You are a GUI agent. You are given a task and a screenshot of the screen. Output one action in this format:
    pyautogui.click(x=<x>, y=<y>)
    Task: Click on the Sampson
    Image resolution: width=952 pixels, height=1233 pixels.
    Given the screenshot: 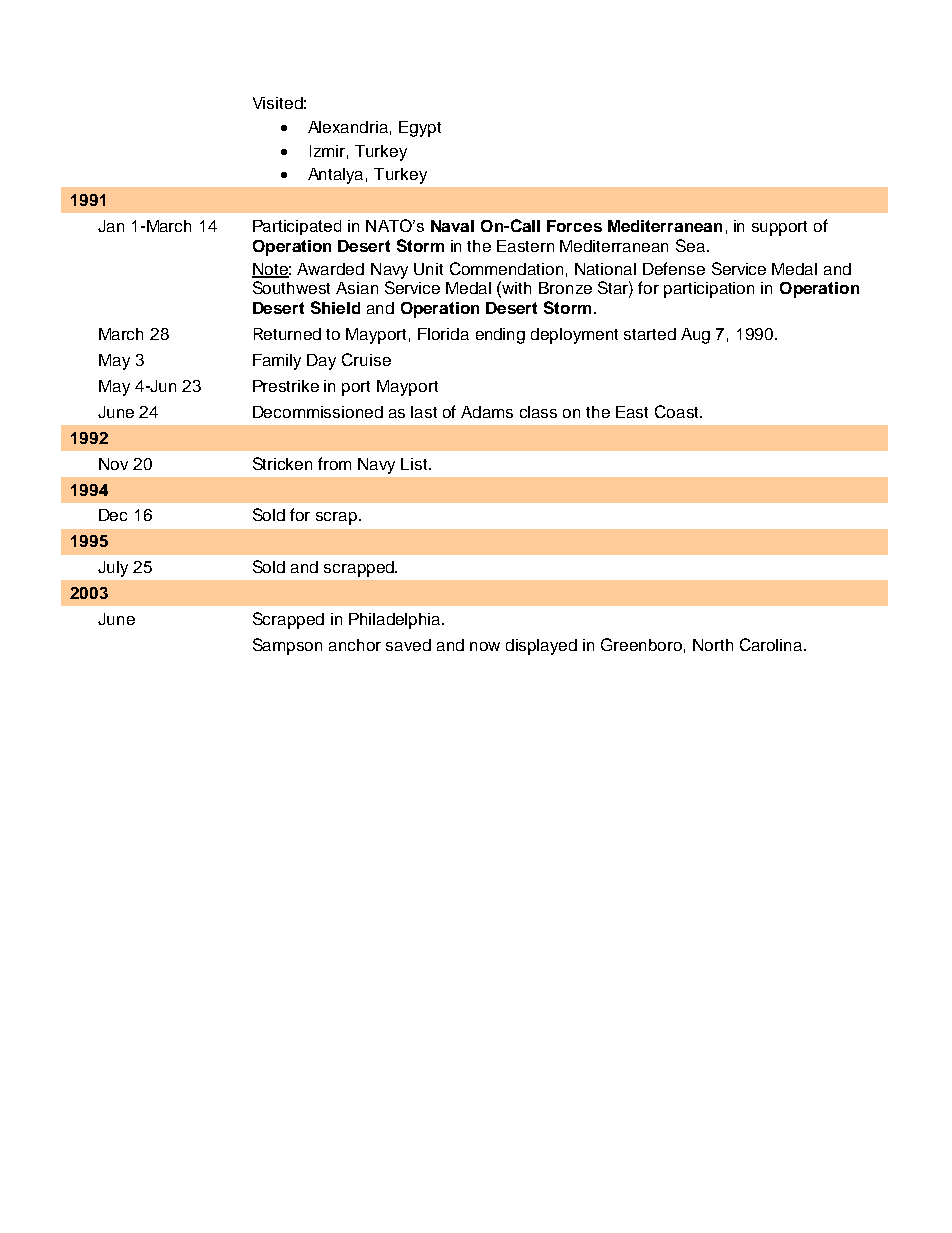 What is the action you would take?
    pyautogui.click(x=287, y=646)
